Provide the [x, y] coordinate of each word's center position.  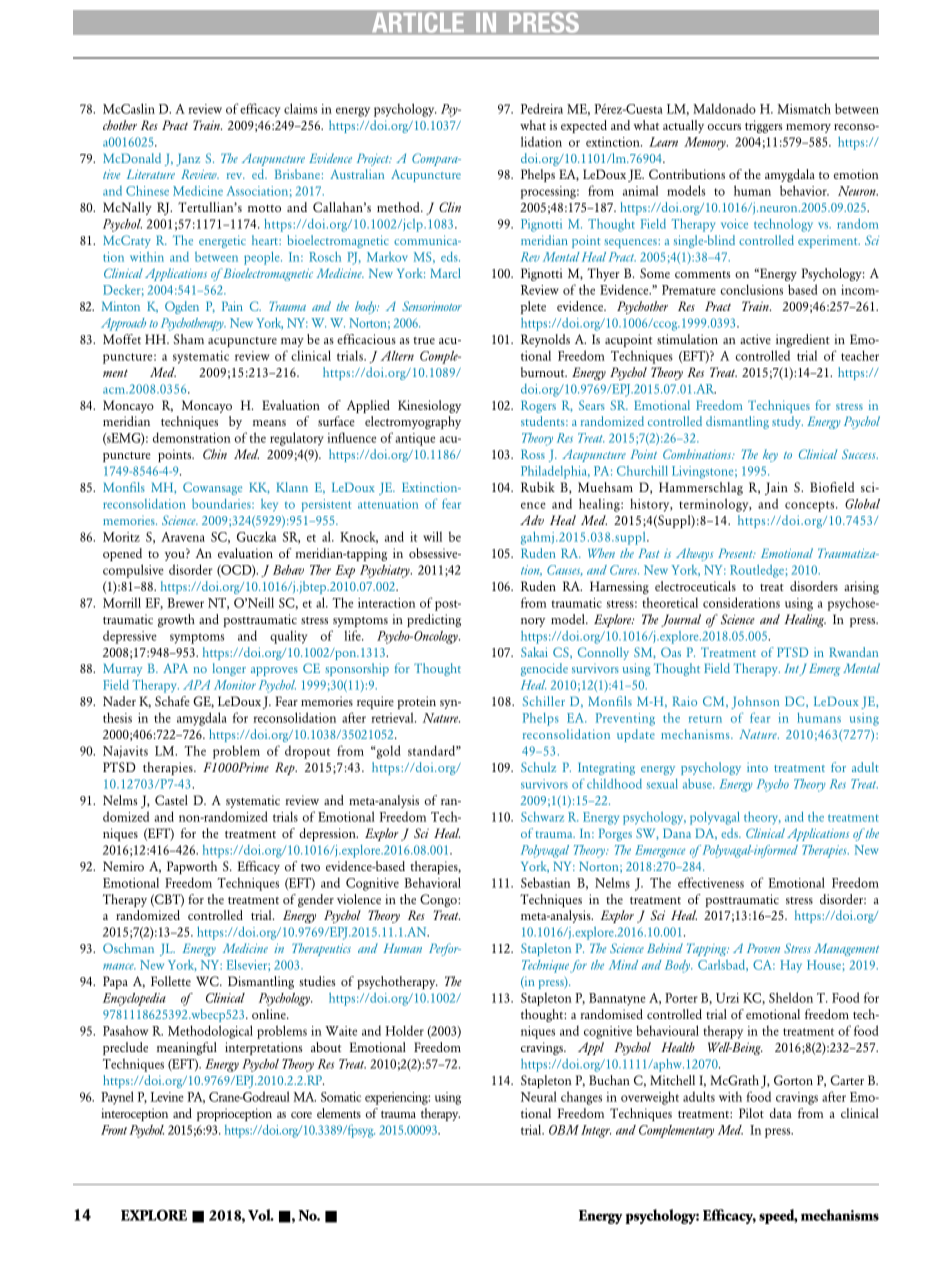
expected [584, 126]
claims [300, 108]
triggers [763, 126]
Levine [167, 1097]
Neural [539, 1096]
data [781, 1113]
